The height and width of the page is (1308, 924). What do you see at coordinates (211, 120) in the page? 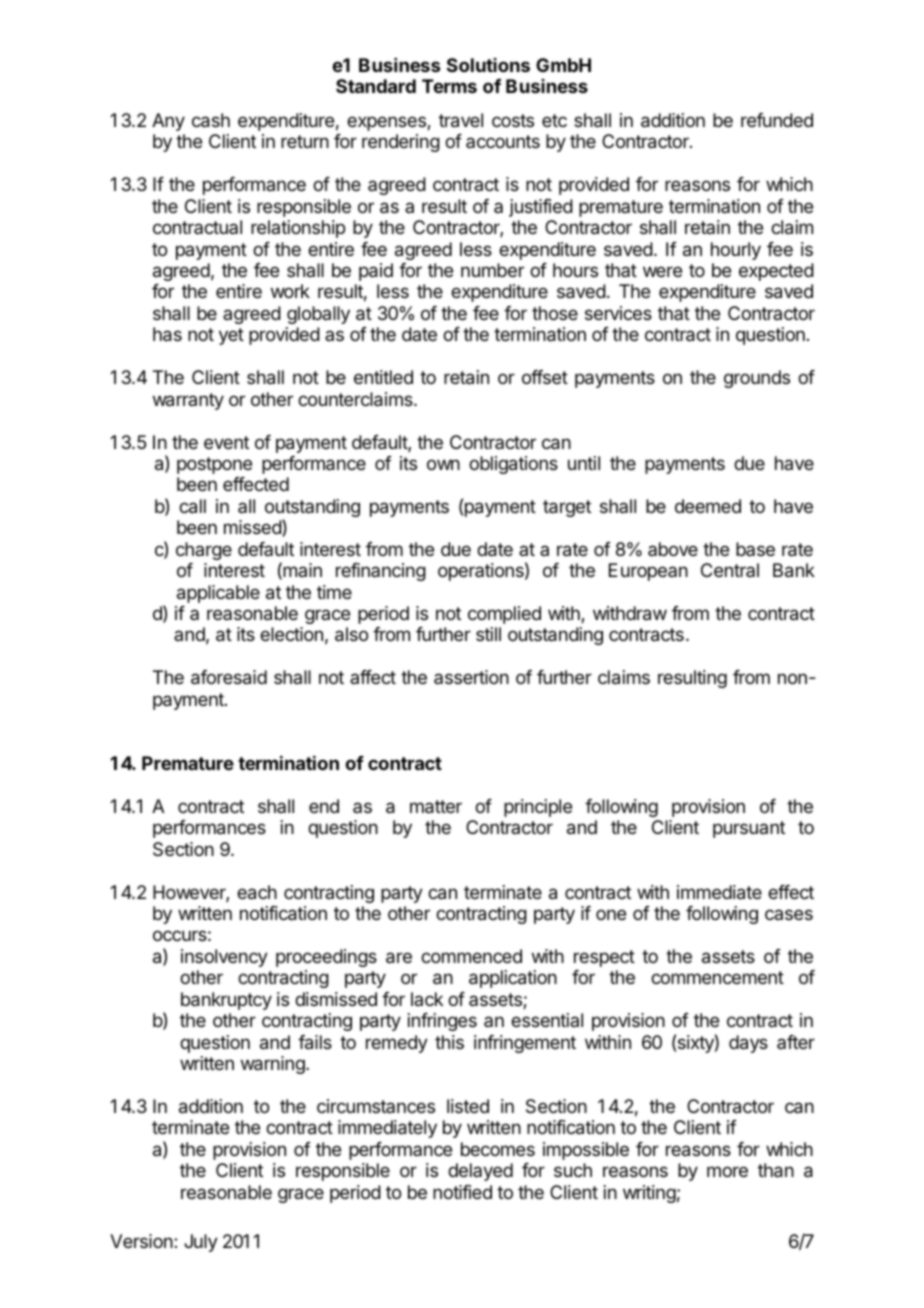
I see `cash` at bounding box center [211, 120].
